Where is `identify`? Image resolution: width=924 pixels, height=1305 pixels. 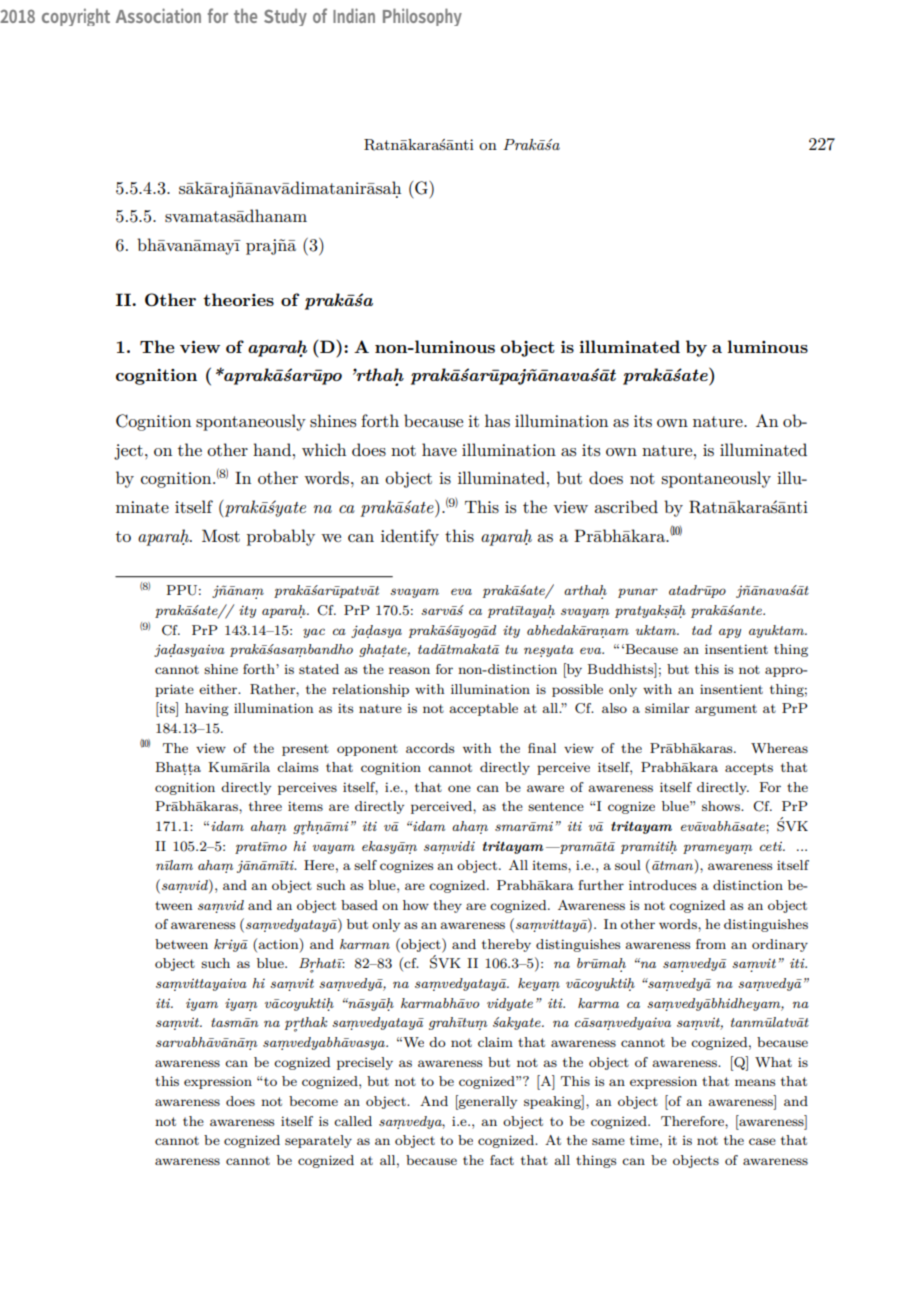 identify is located at coordinates (410, 537).
